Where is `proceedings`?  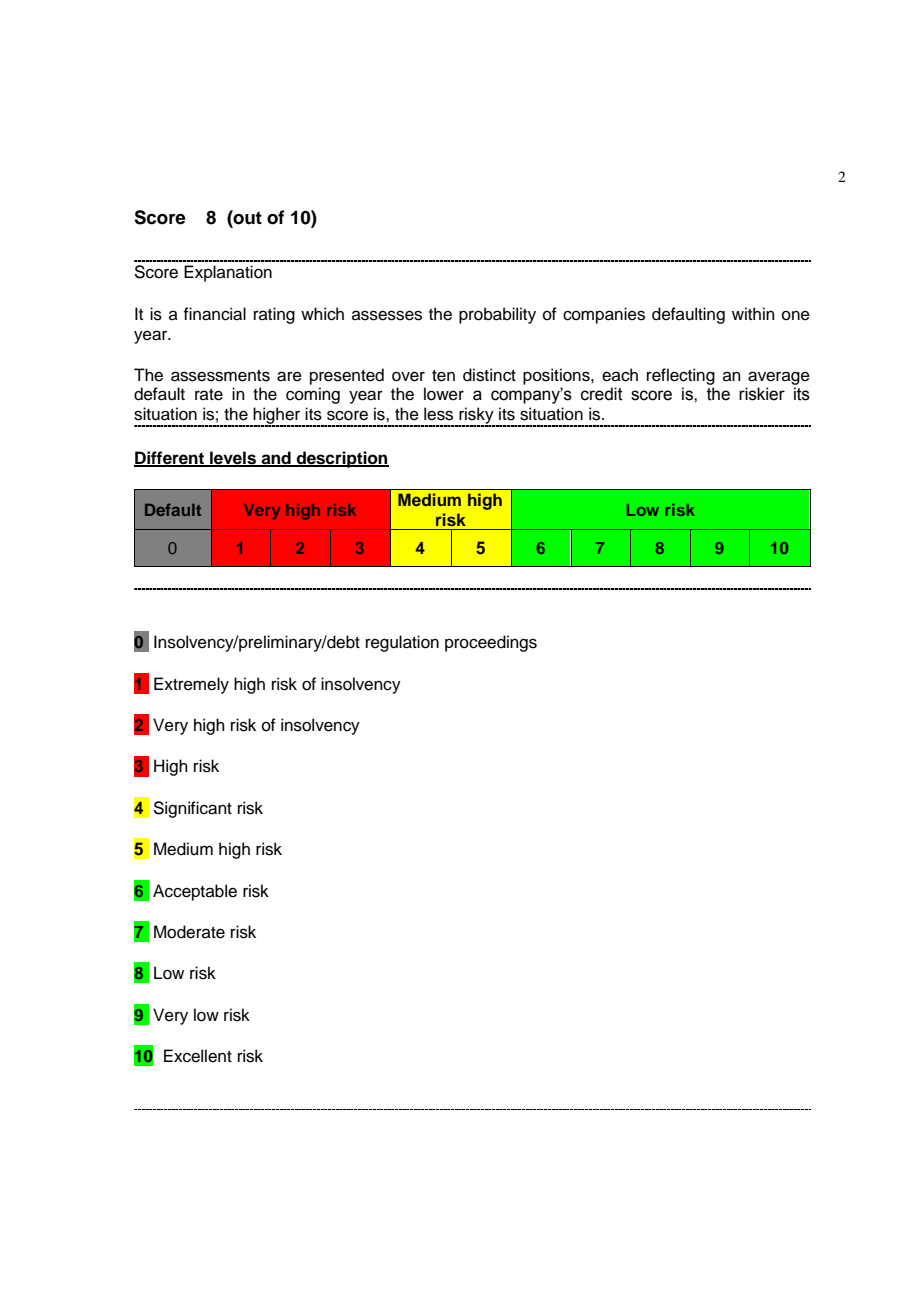 proceedings is located at coordinates (491, 643).
